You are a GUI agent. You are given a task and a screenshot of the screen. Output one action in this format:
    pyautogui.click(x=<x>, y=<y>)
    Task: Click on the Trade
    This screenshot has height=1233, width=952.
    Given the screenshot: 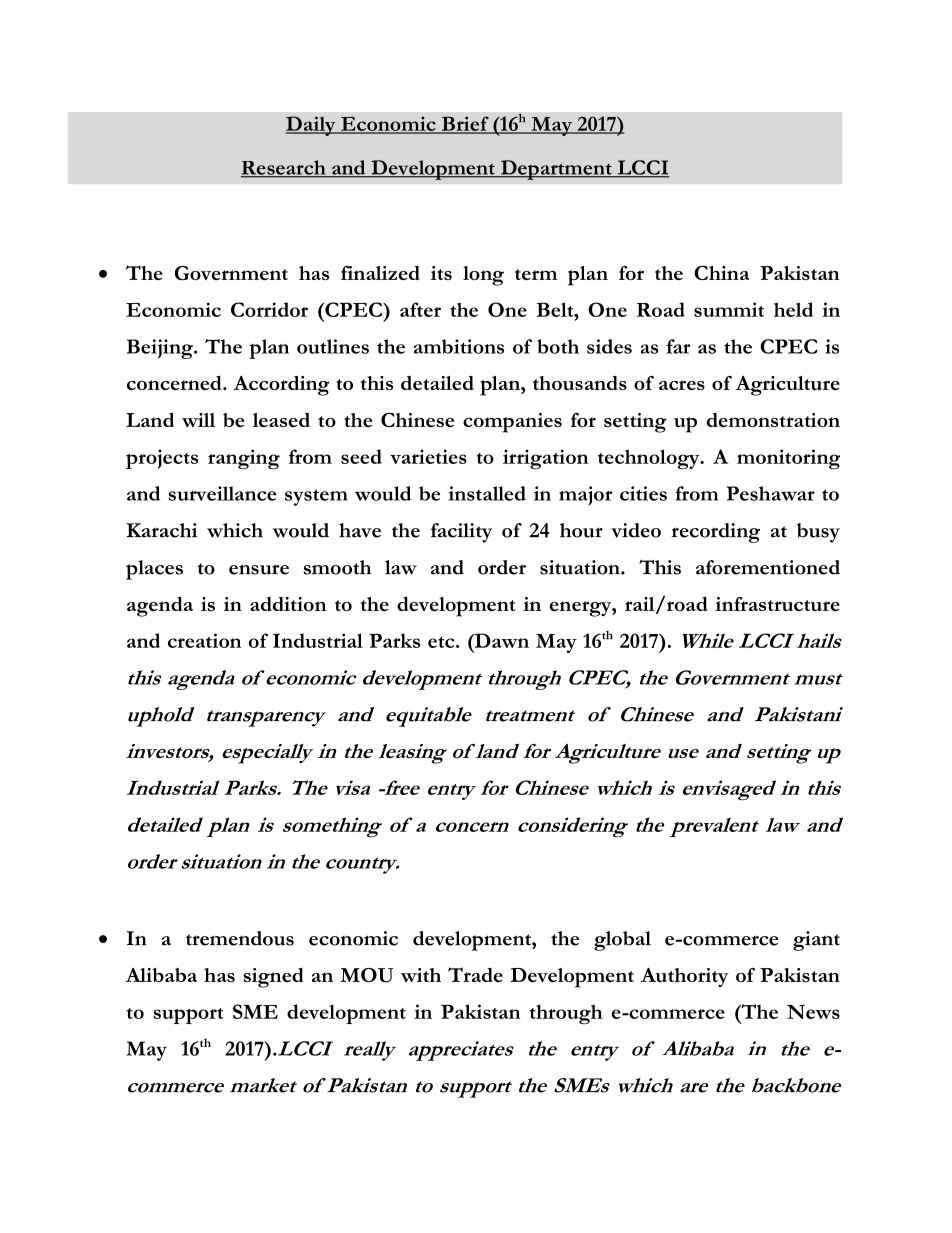 What is the action you would take?
    pyautogui.click(x=475, y=974)
